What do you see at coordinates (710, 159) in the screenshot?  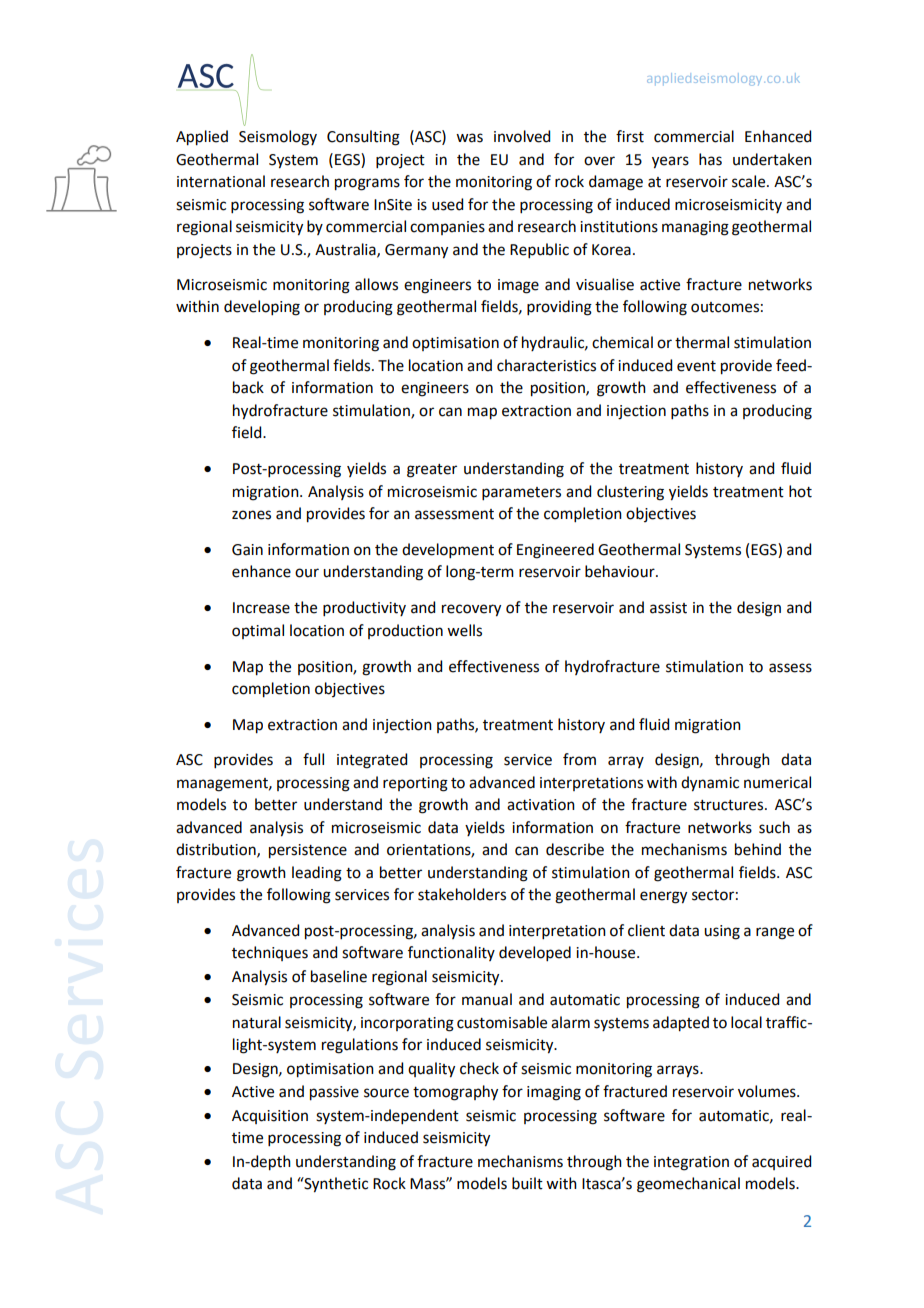 I see `has` at bounding box center [710, 159].
